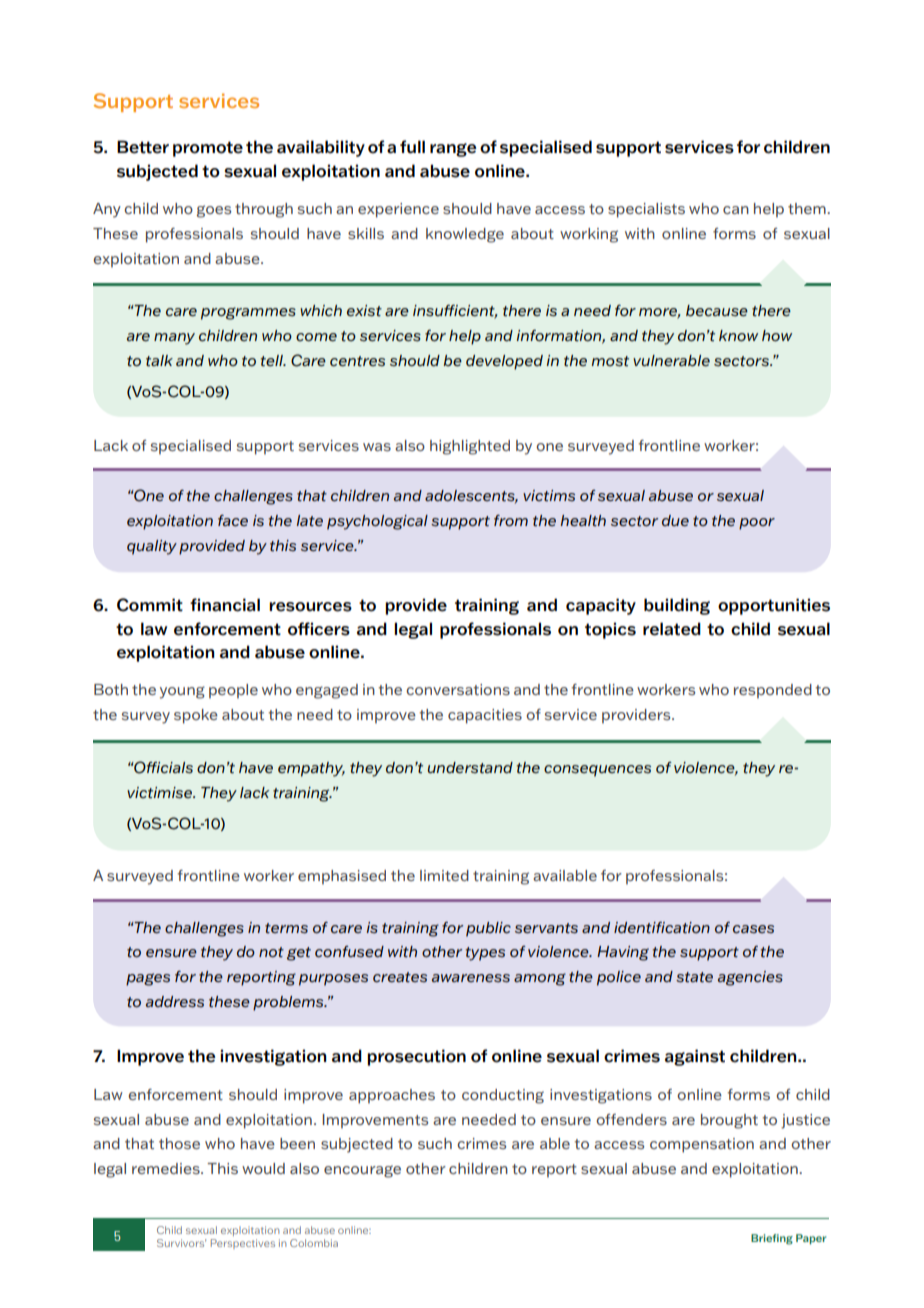 Image resolution: width=924 pixels, height=1308 pixels. Describe the element at coordinates (470, 768) in the page. I see `understand` at that location.
